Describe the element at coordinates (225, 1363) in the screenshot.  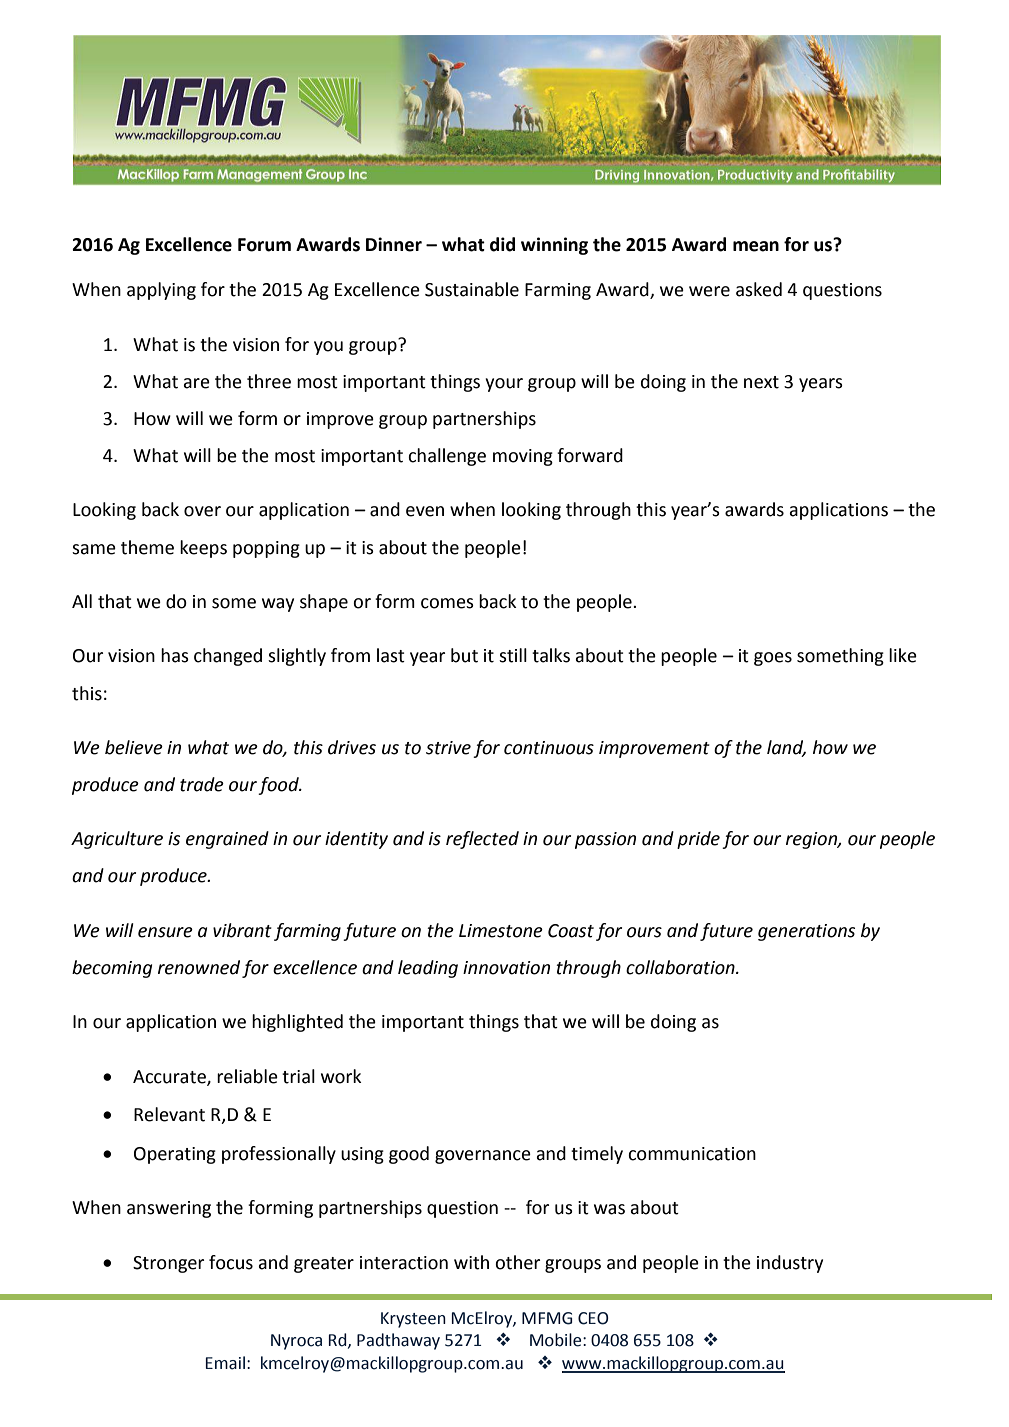
I see `Email` at that location.
